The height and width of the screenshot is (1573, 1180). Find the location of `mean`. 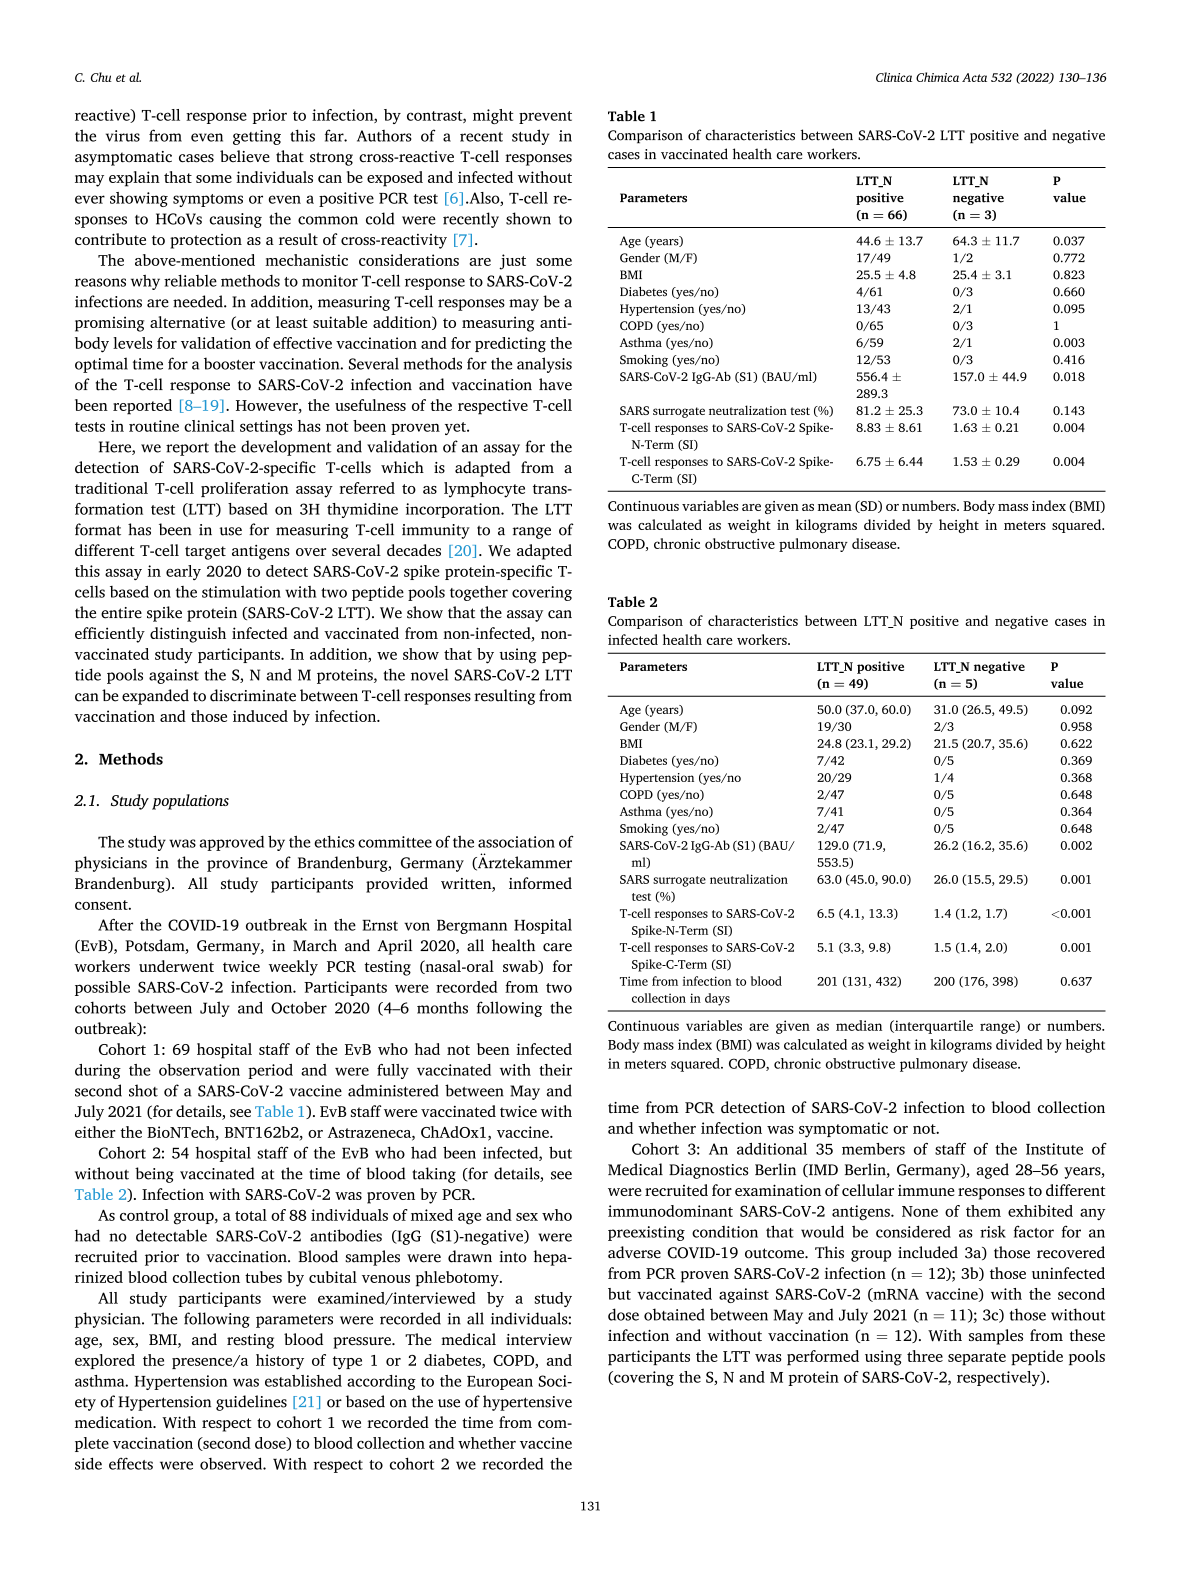

mean is located at coordinates (835, 507).
